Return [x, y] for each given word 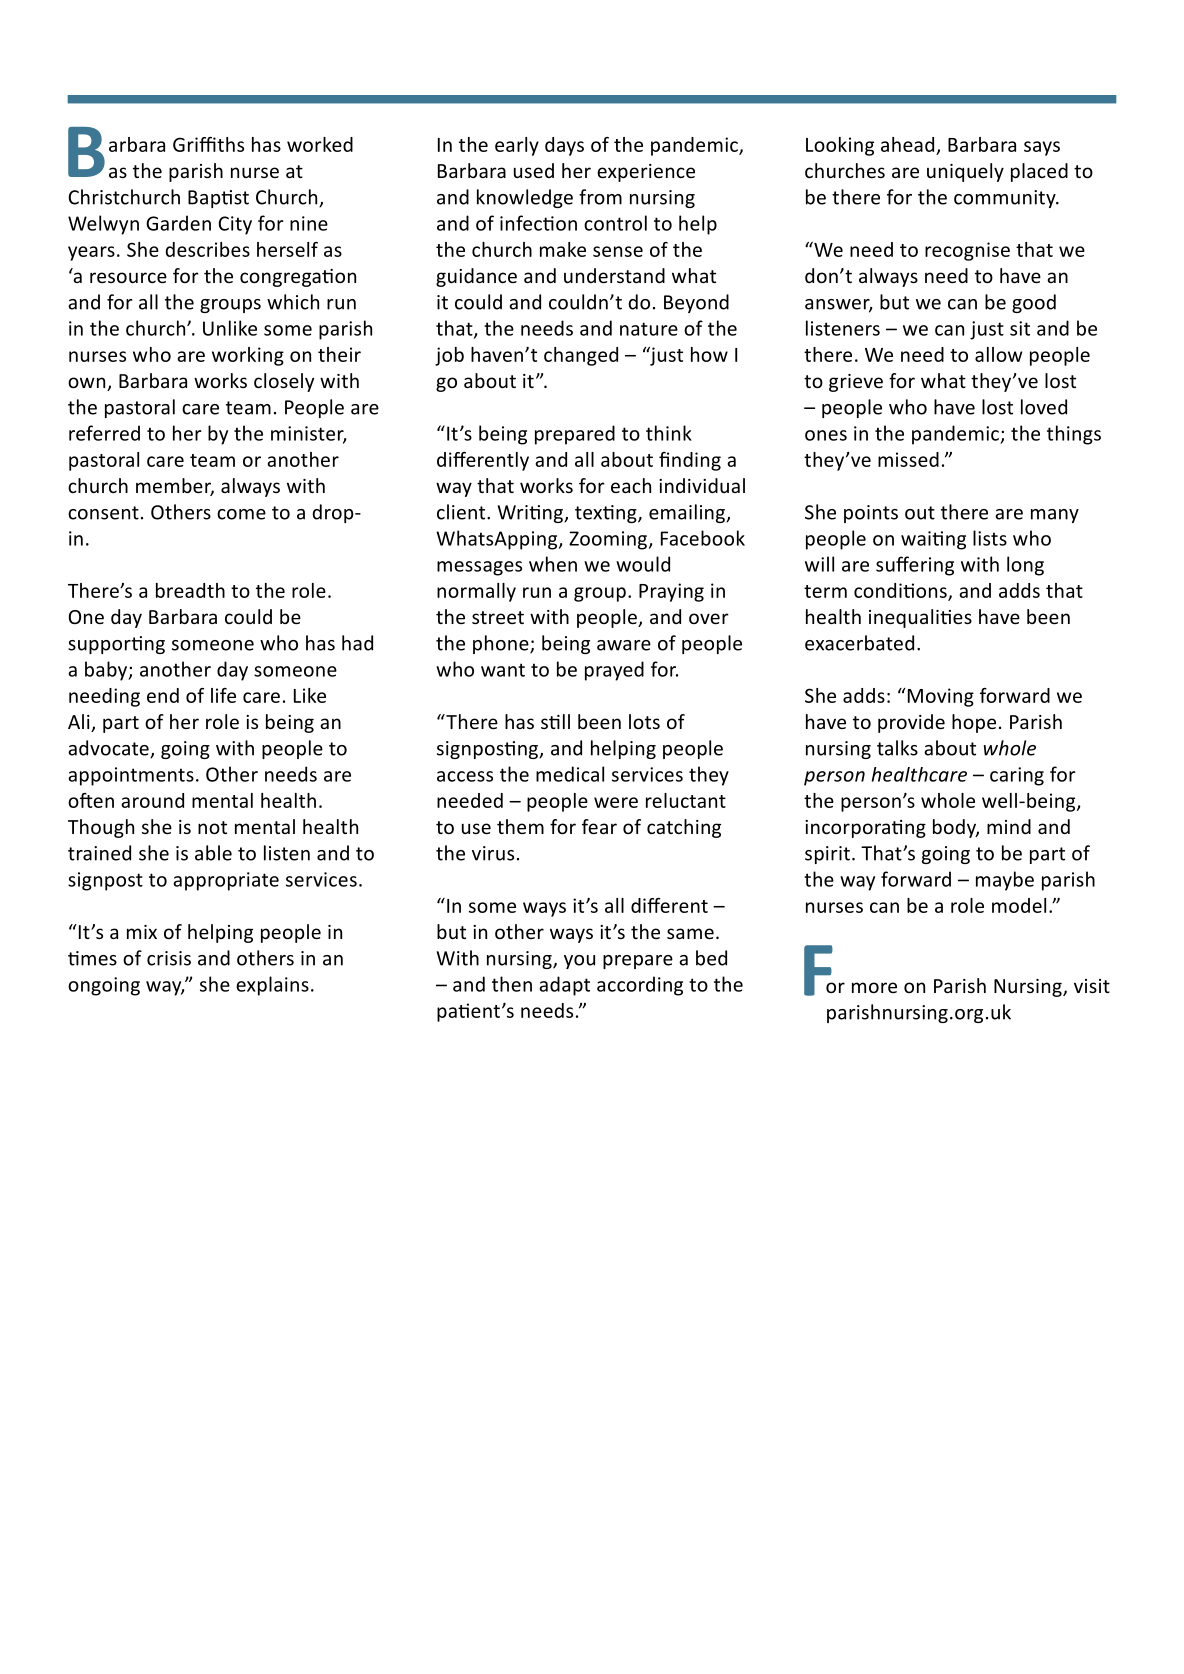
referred [104, 433]
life [223, 695]
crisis [169, 958]
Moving [939, 697]
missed [908, 459]
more [874, 987]
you [579, 962]
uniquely [965, 172]
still [555, 721]
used [534, 170]
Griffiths [208, 144]
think [669, 433]
